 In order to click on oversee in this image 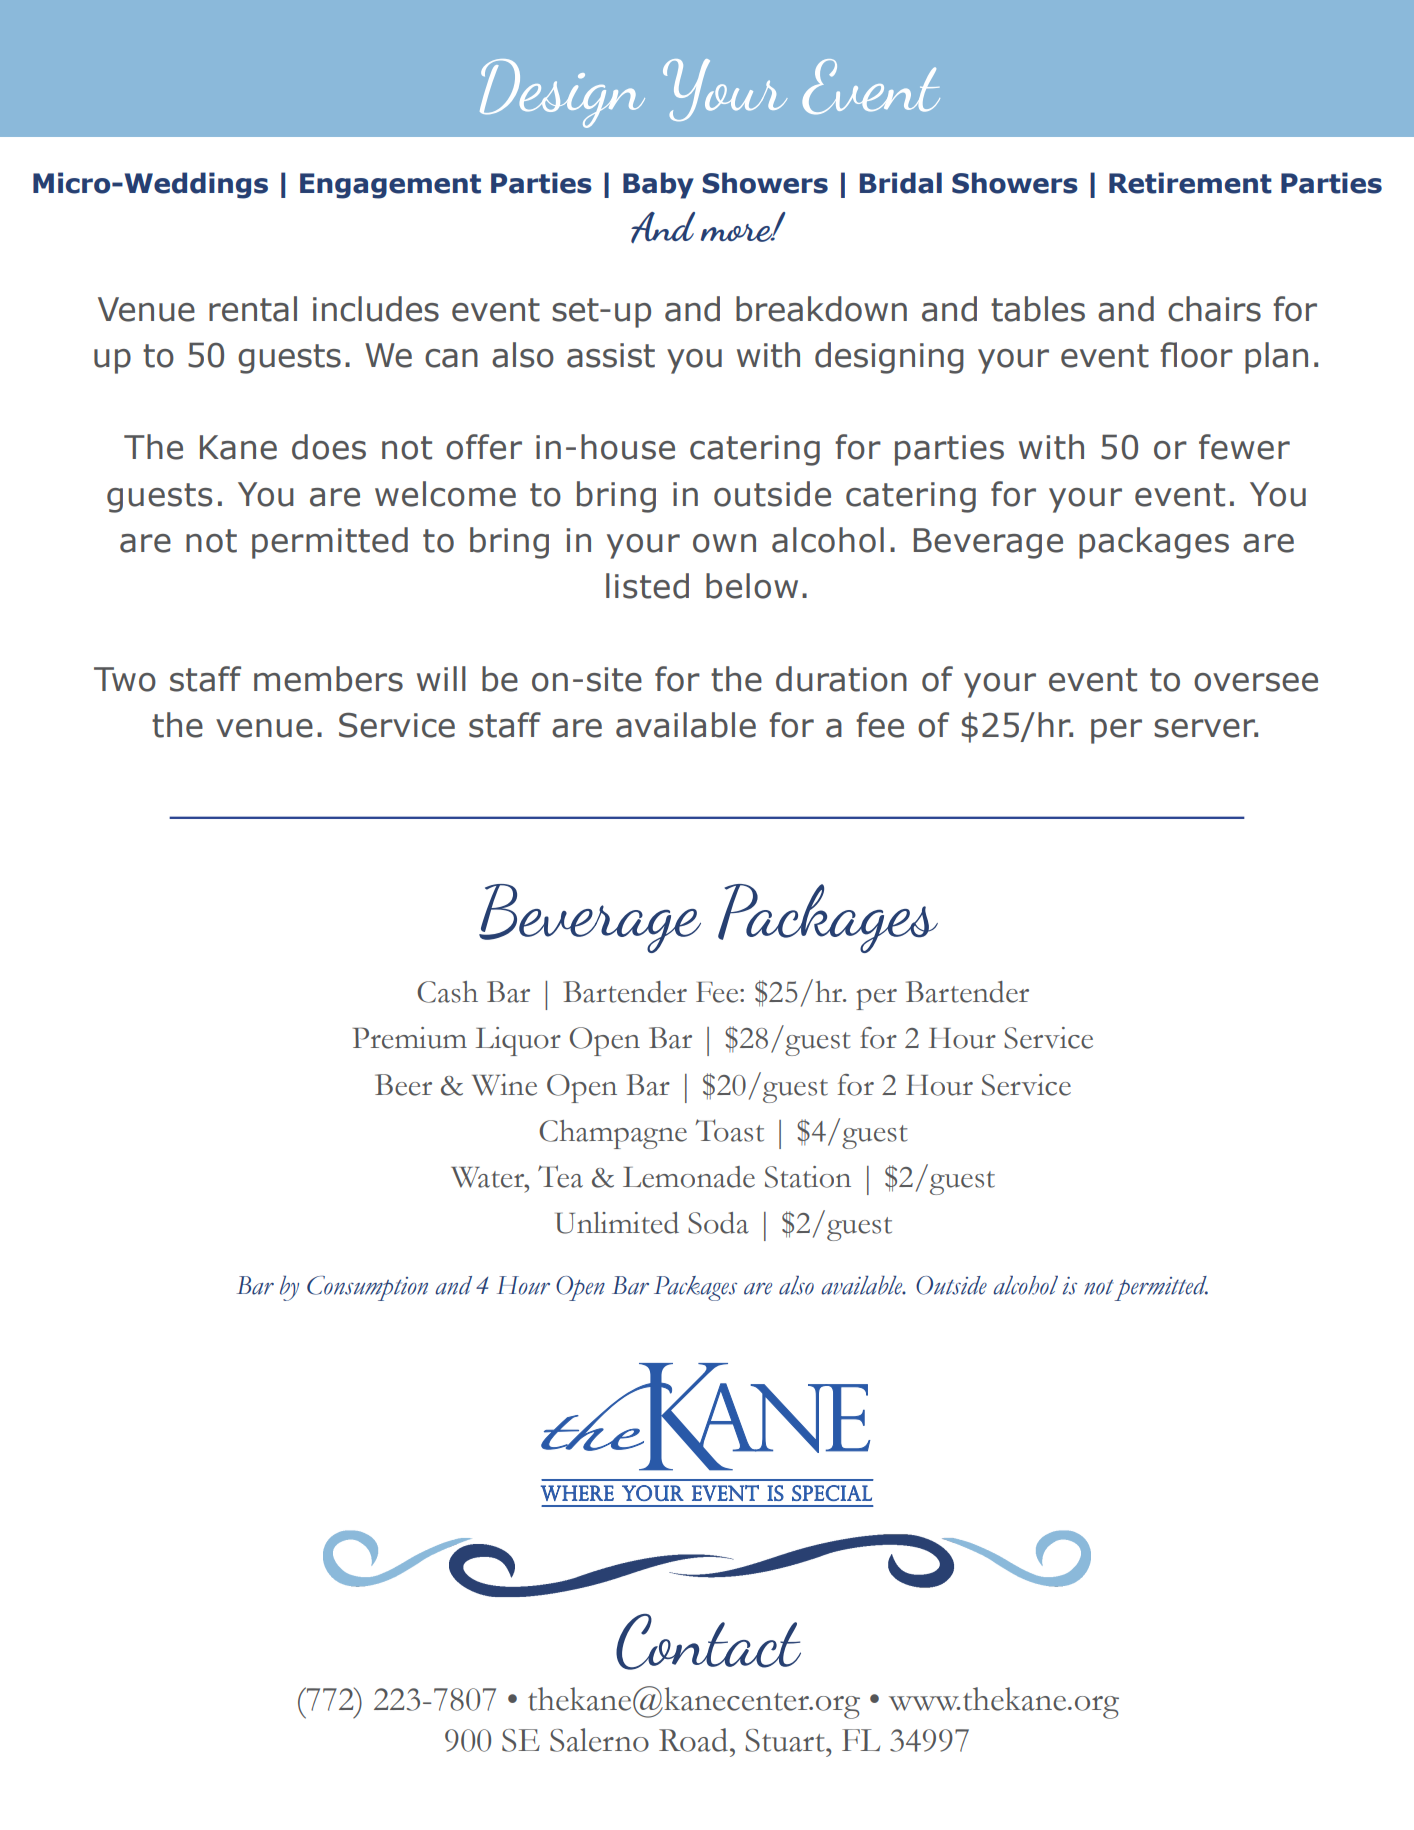, I will do `click(1256, 682)`.
